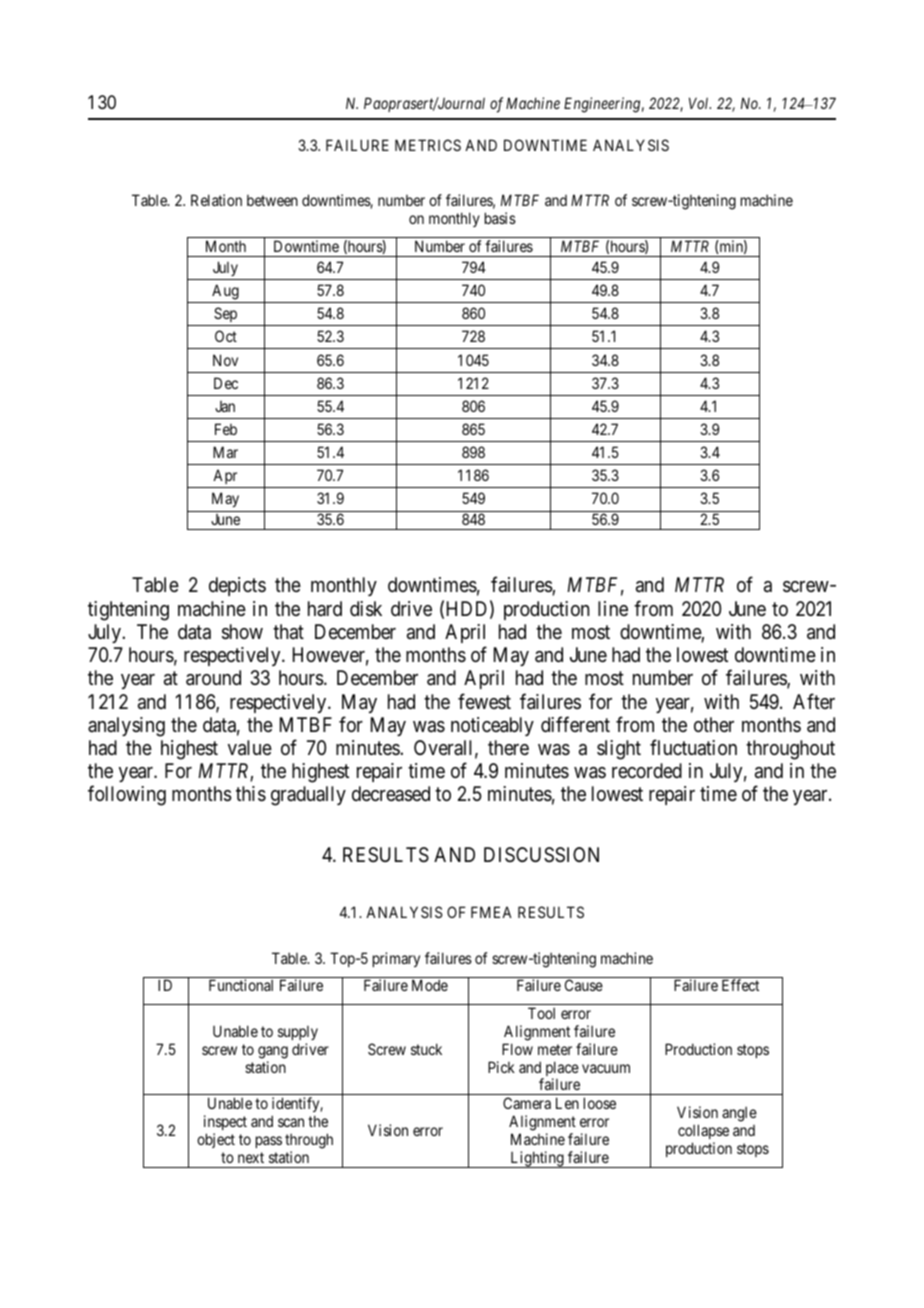 Image resolution: width=924 pixels, height=1308 pixels. What do you see at coordinates (700, 103) in the document?
I see `Vol` at bounding box center [700, 103].
